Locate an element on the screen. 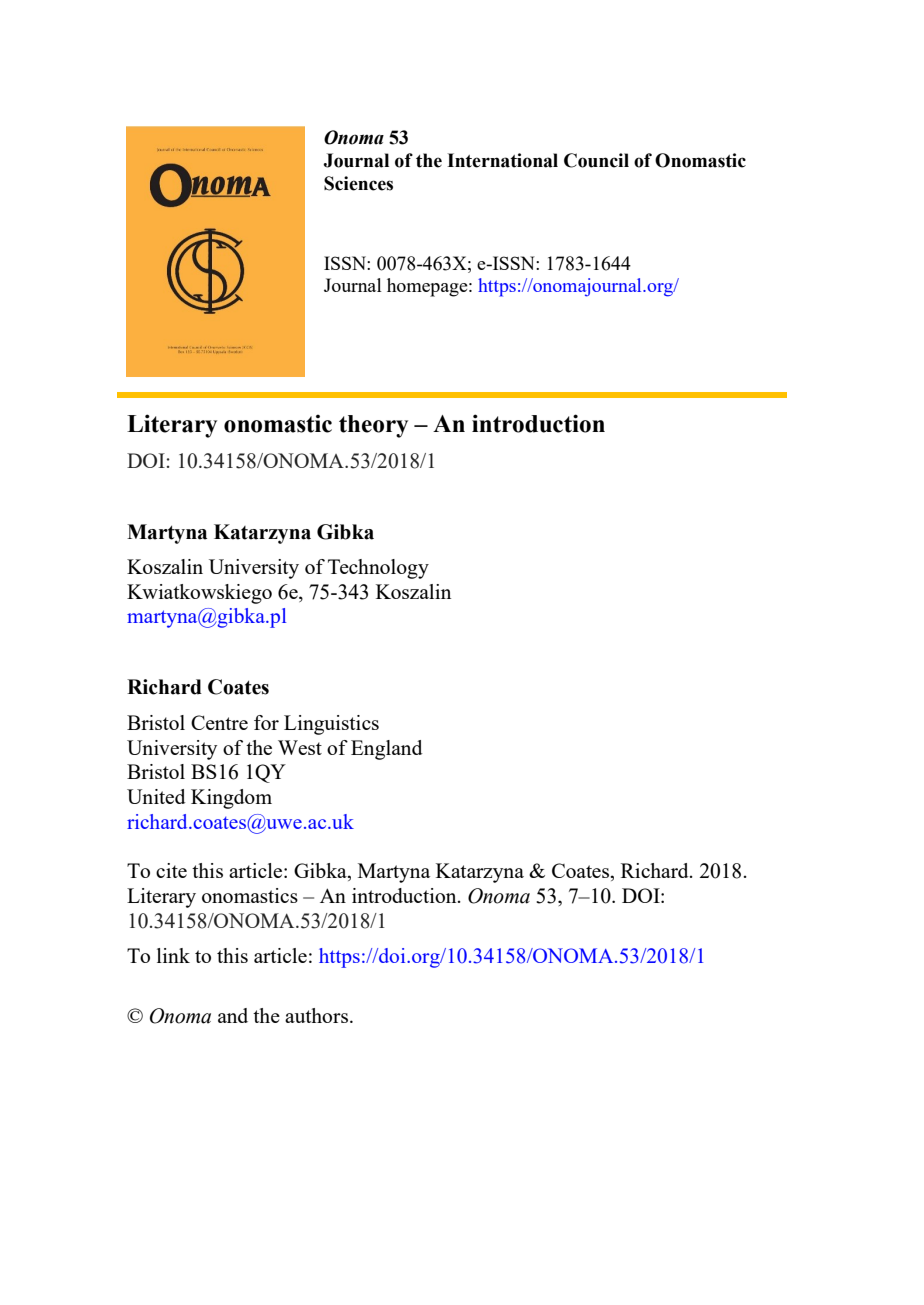 This screenshot has height=1305, width=924. authors is located at coordinates (318, 1015).
